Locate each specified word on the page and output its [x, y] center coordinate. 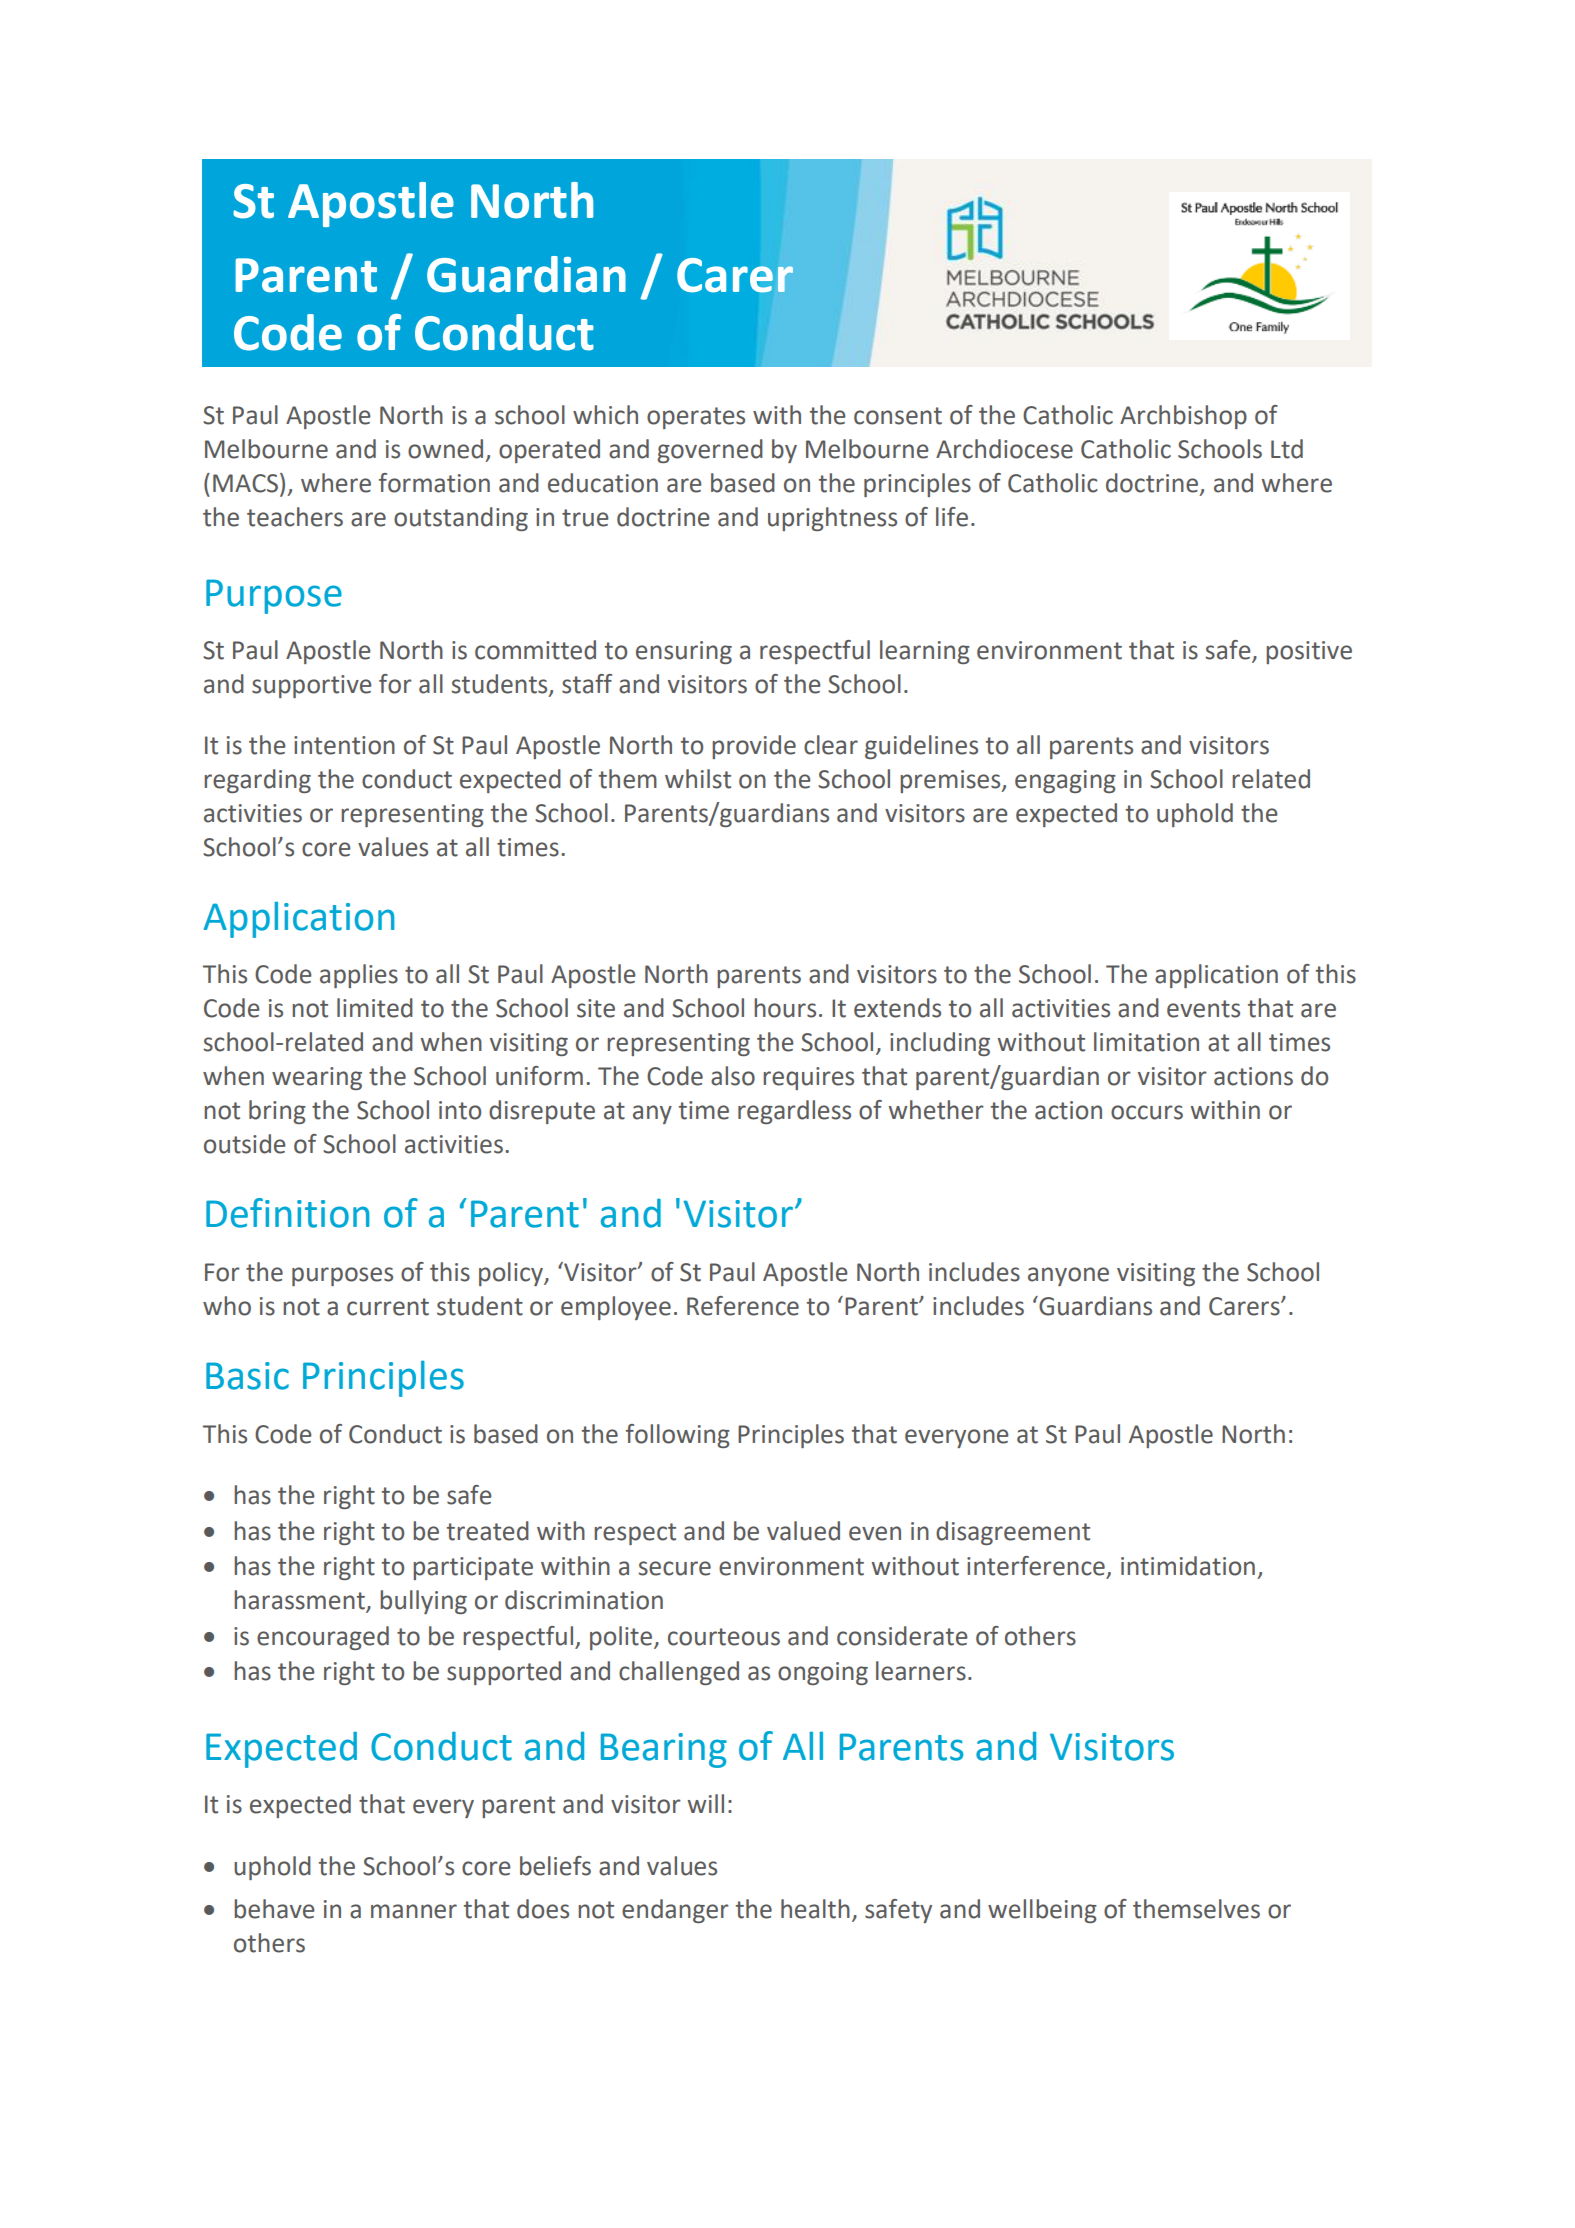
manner [414, 1911]
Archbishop [1183, 417]
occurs [1147, 1112]
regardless [794, 1112]
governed [710, 451]
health [815, 1909]
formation [434, 483]
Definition [288, 1213]
